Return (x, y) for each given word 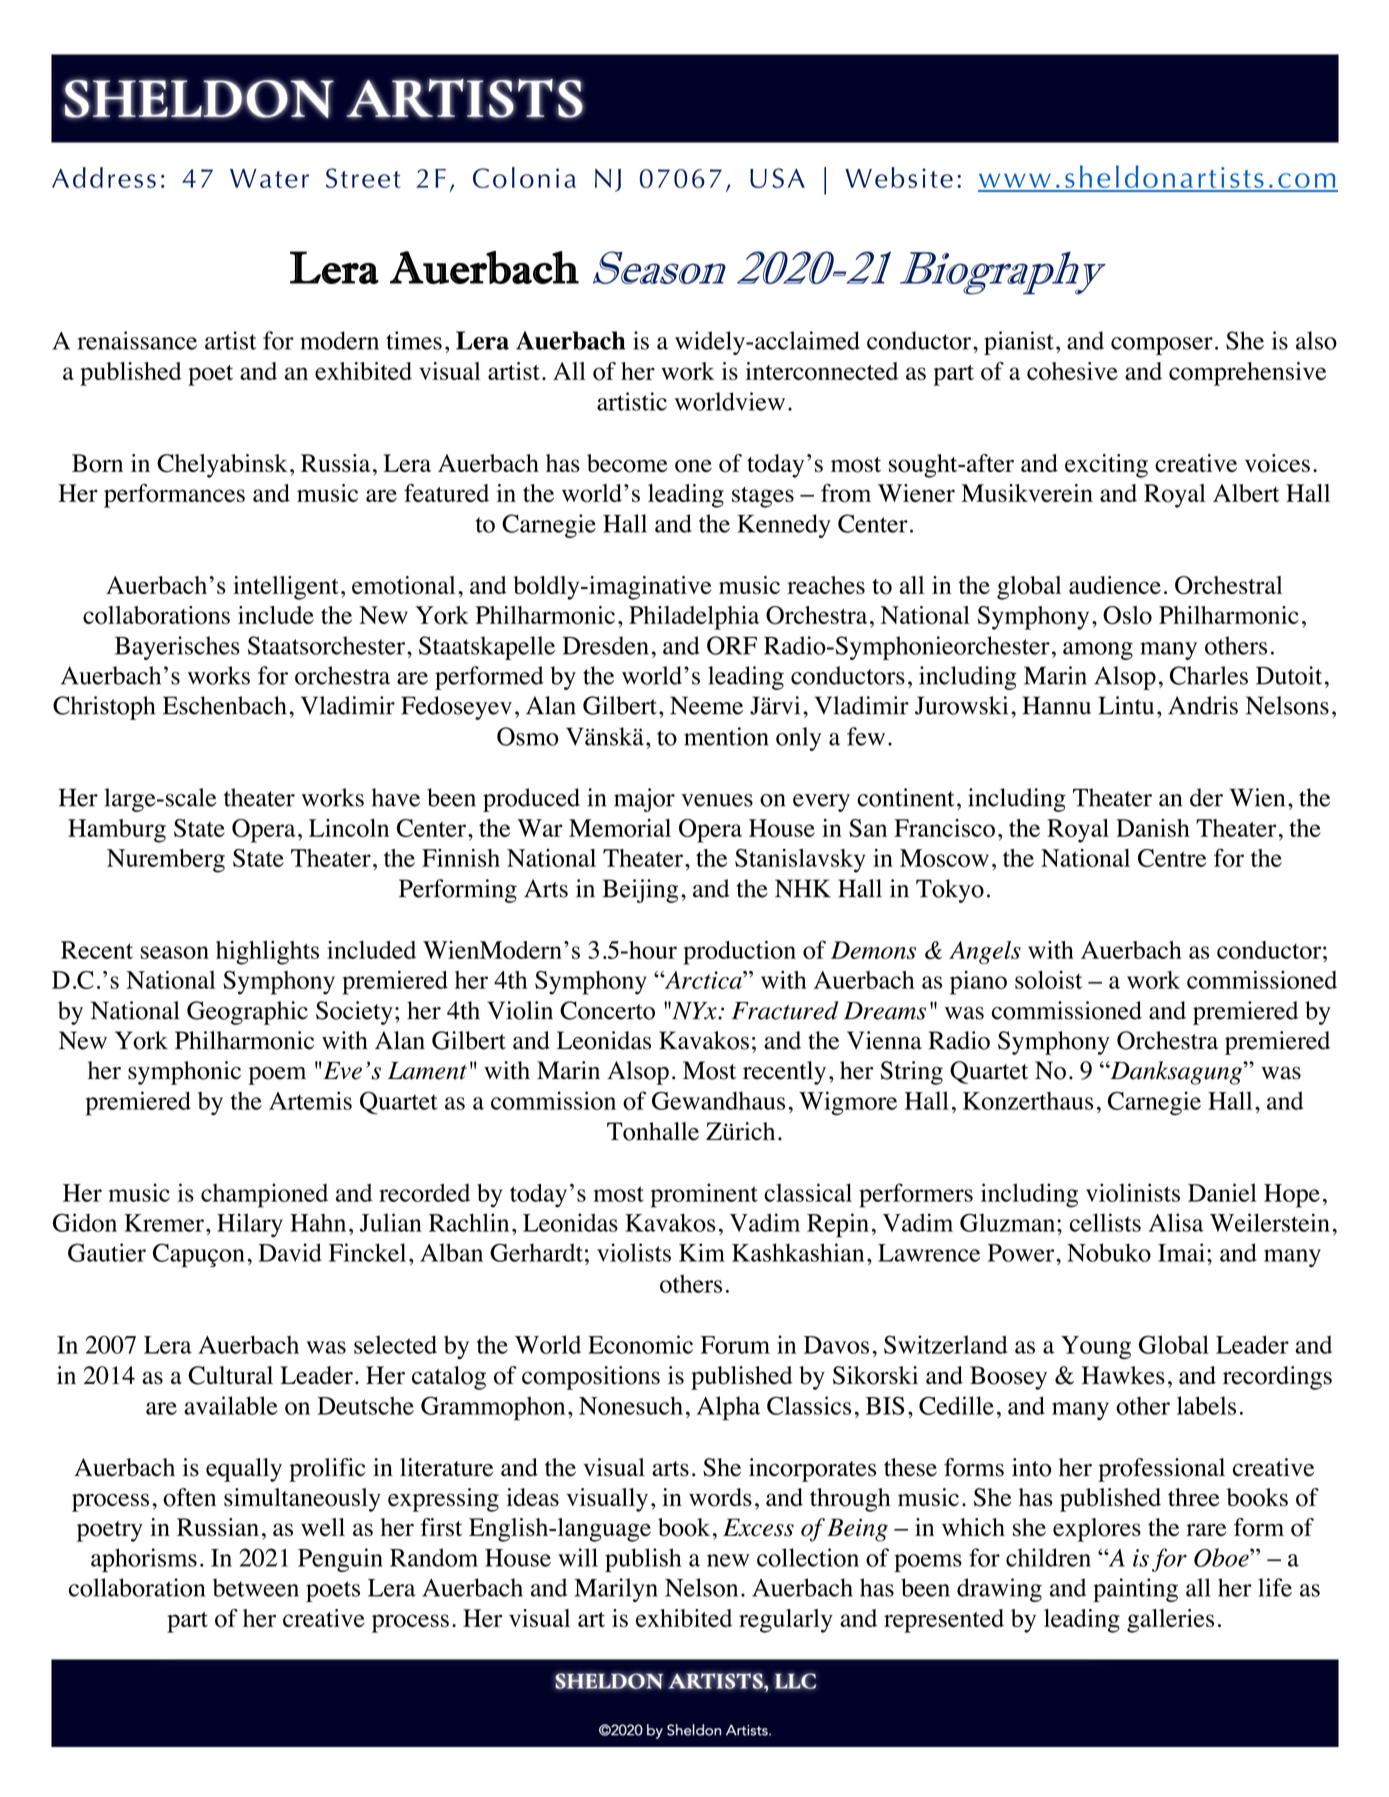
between (256, 1587)
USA (777, 178)
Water (269, 178)
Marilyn (616, 1590)
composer (1162, 346)
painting (1135, 1590)
